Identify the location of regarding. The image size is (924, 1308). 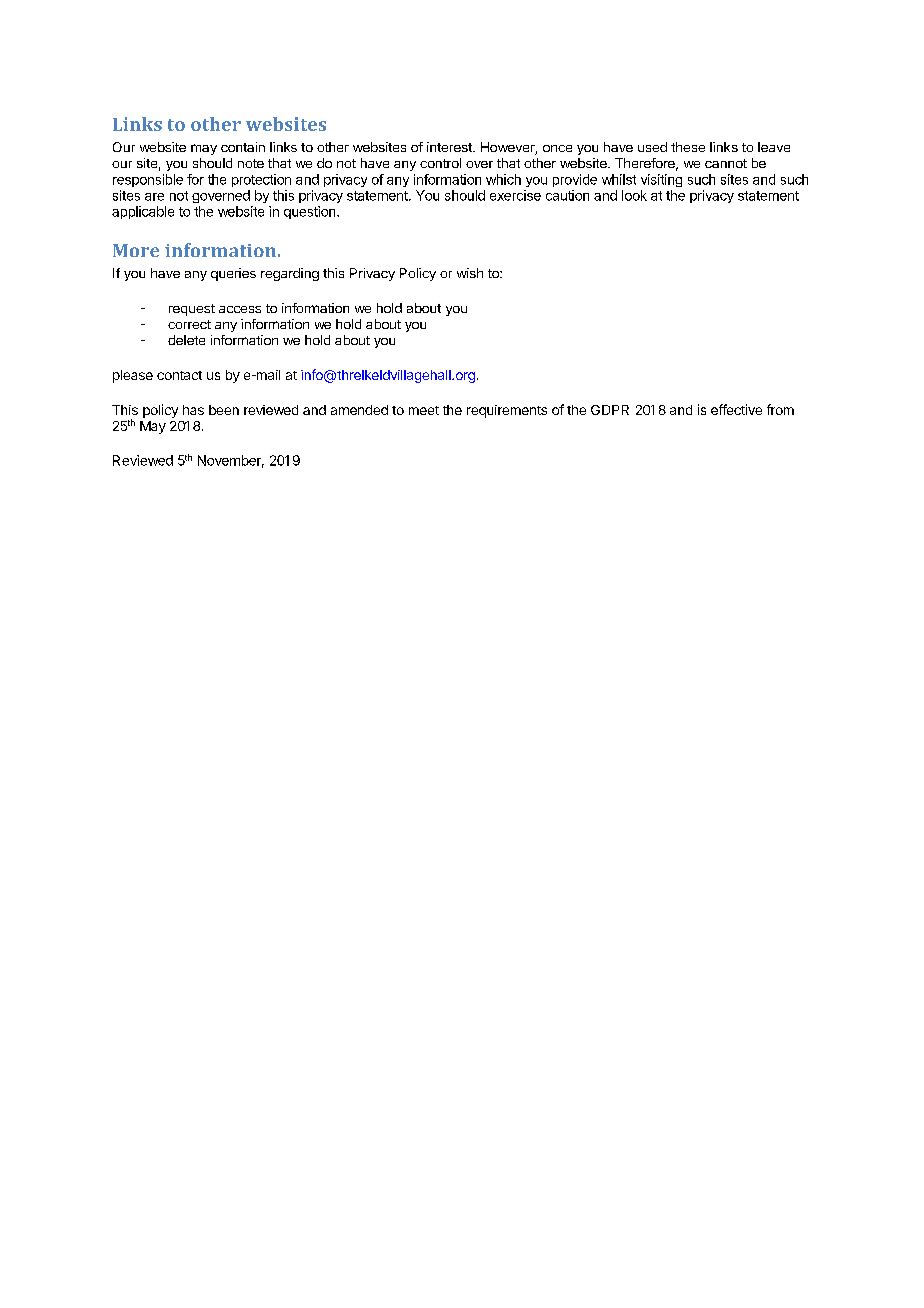
(290, 274).
